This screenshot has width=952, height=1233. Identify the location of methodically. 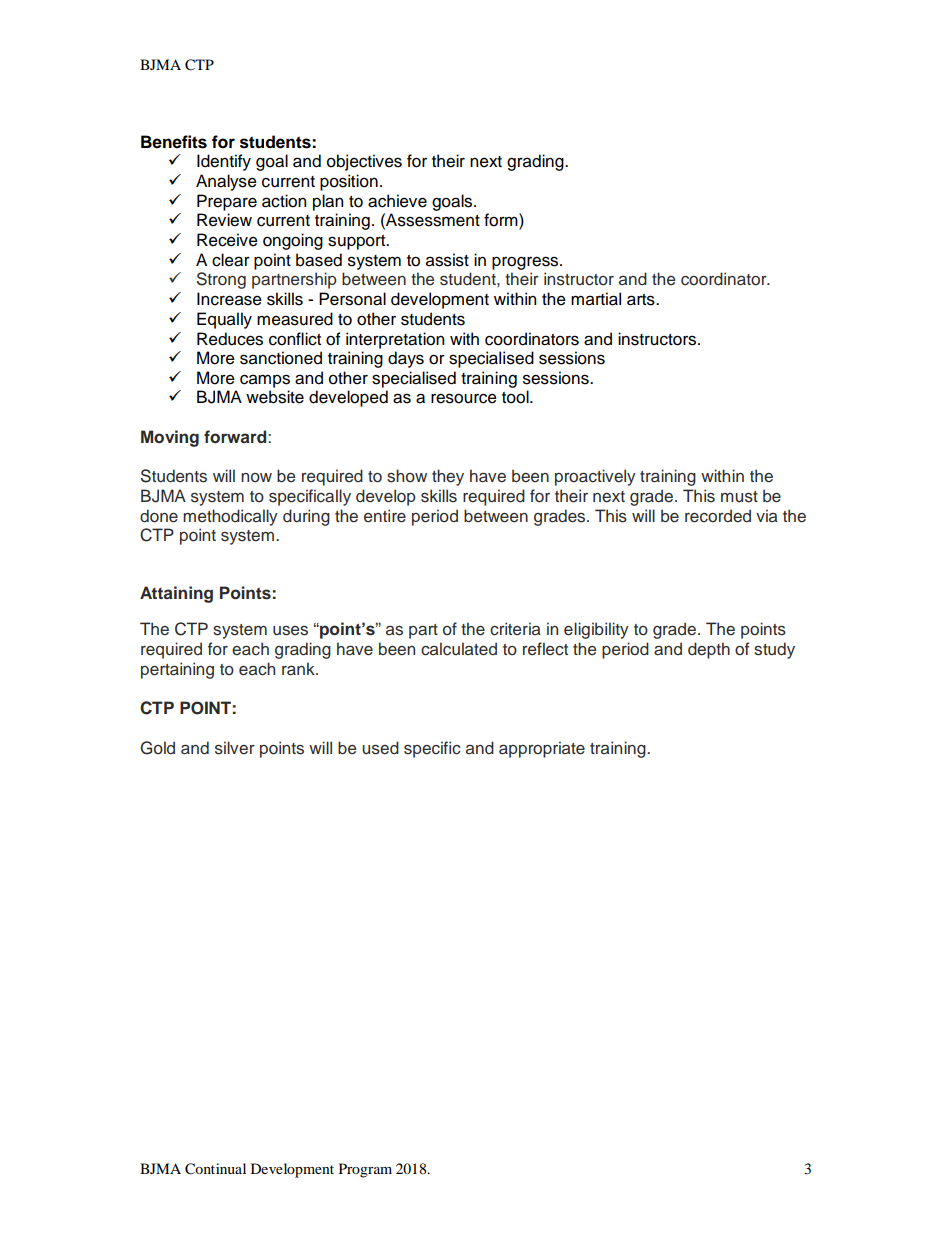
(230, 517).
